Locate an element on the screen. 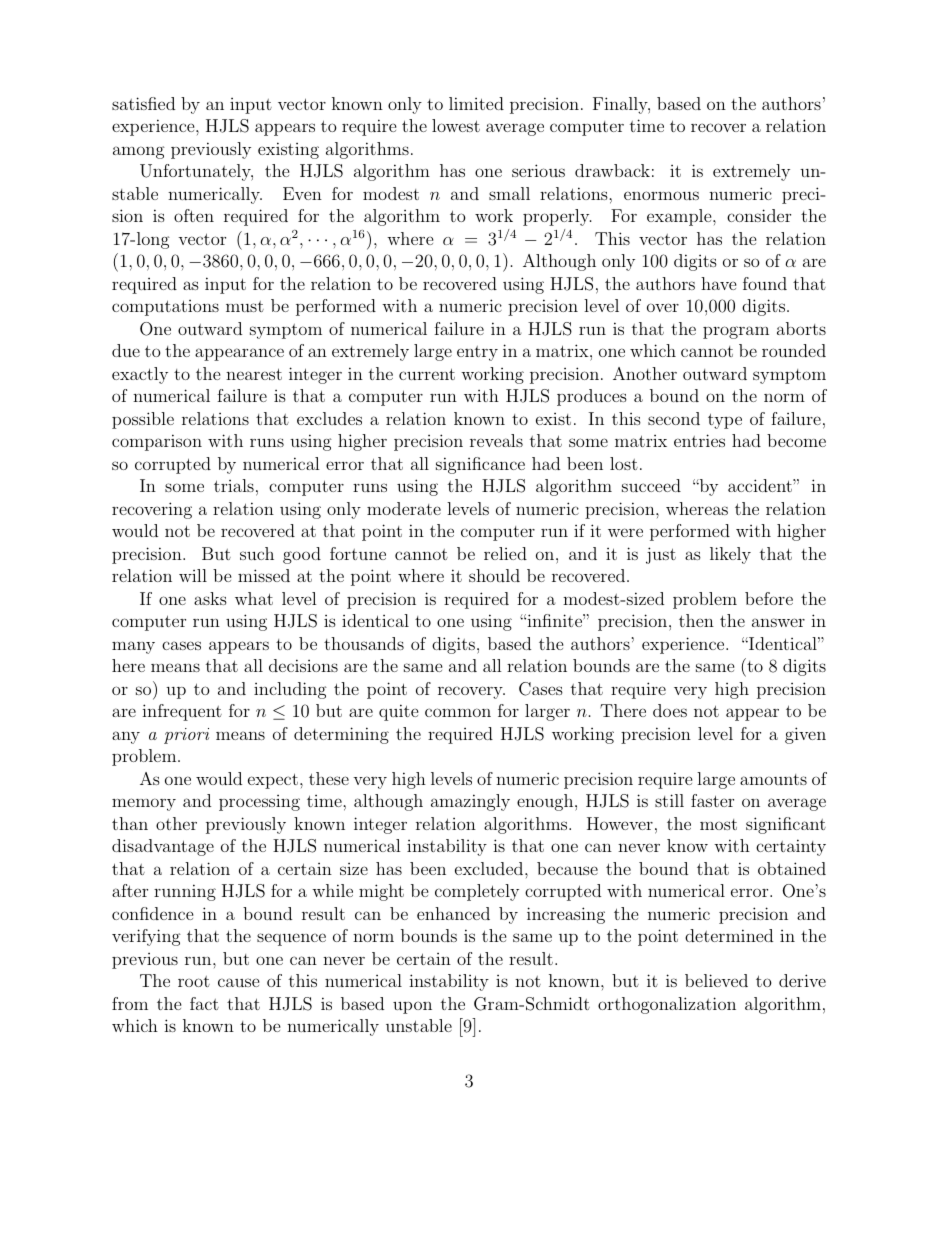  root is located at coordinates (194, 981).
